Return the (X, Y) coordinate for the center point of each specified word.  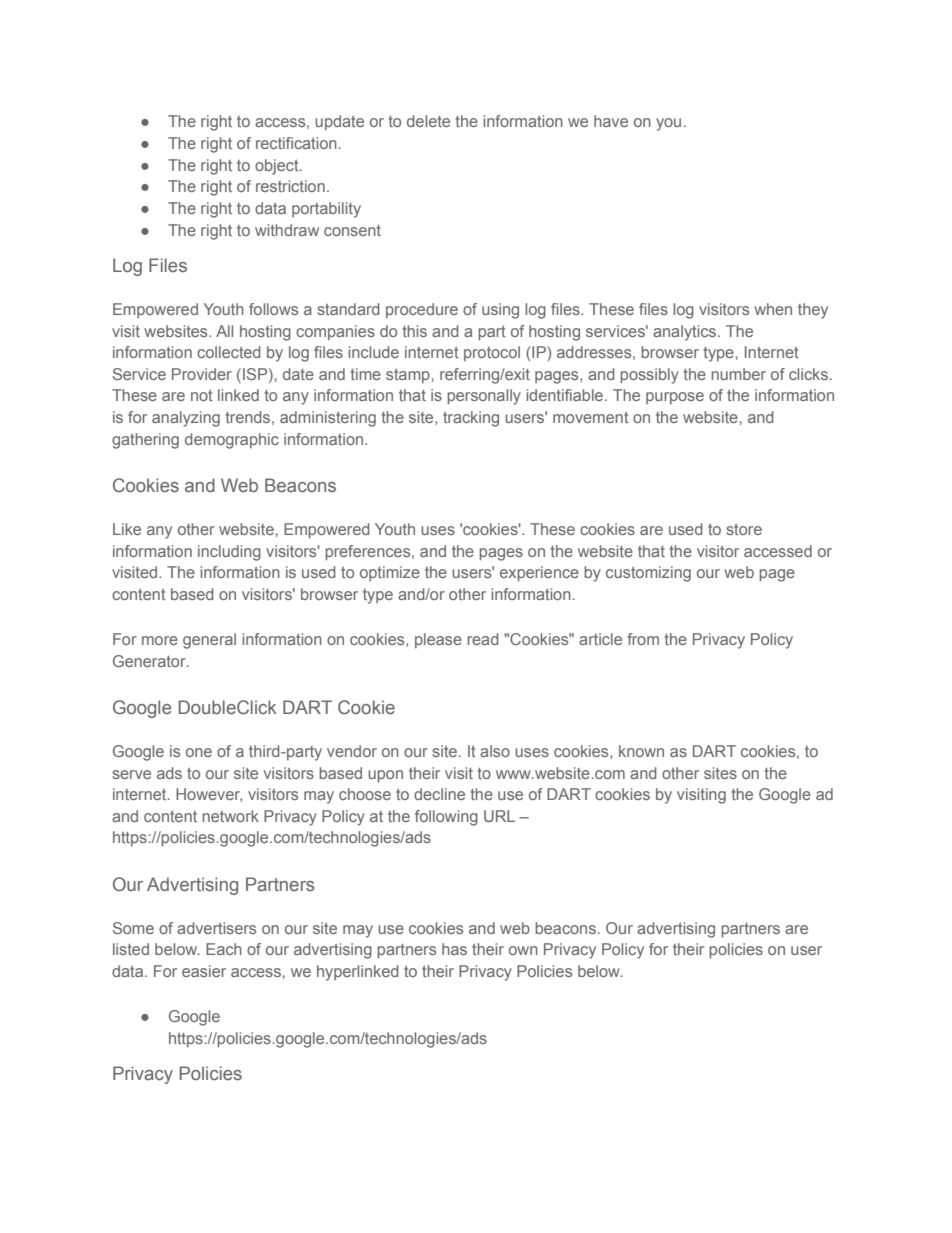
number (738, 374)
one (199, 752)
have (611, 121)
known (641, 751)
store (744, 529)
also (495, 751)
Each (224, 949)
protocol (492, 353)
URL (499, 816)
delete (428, 121)
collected (228, 352)
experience (539, 573)
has (454, 949)
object (278, 167)
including (229, 553)
